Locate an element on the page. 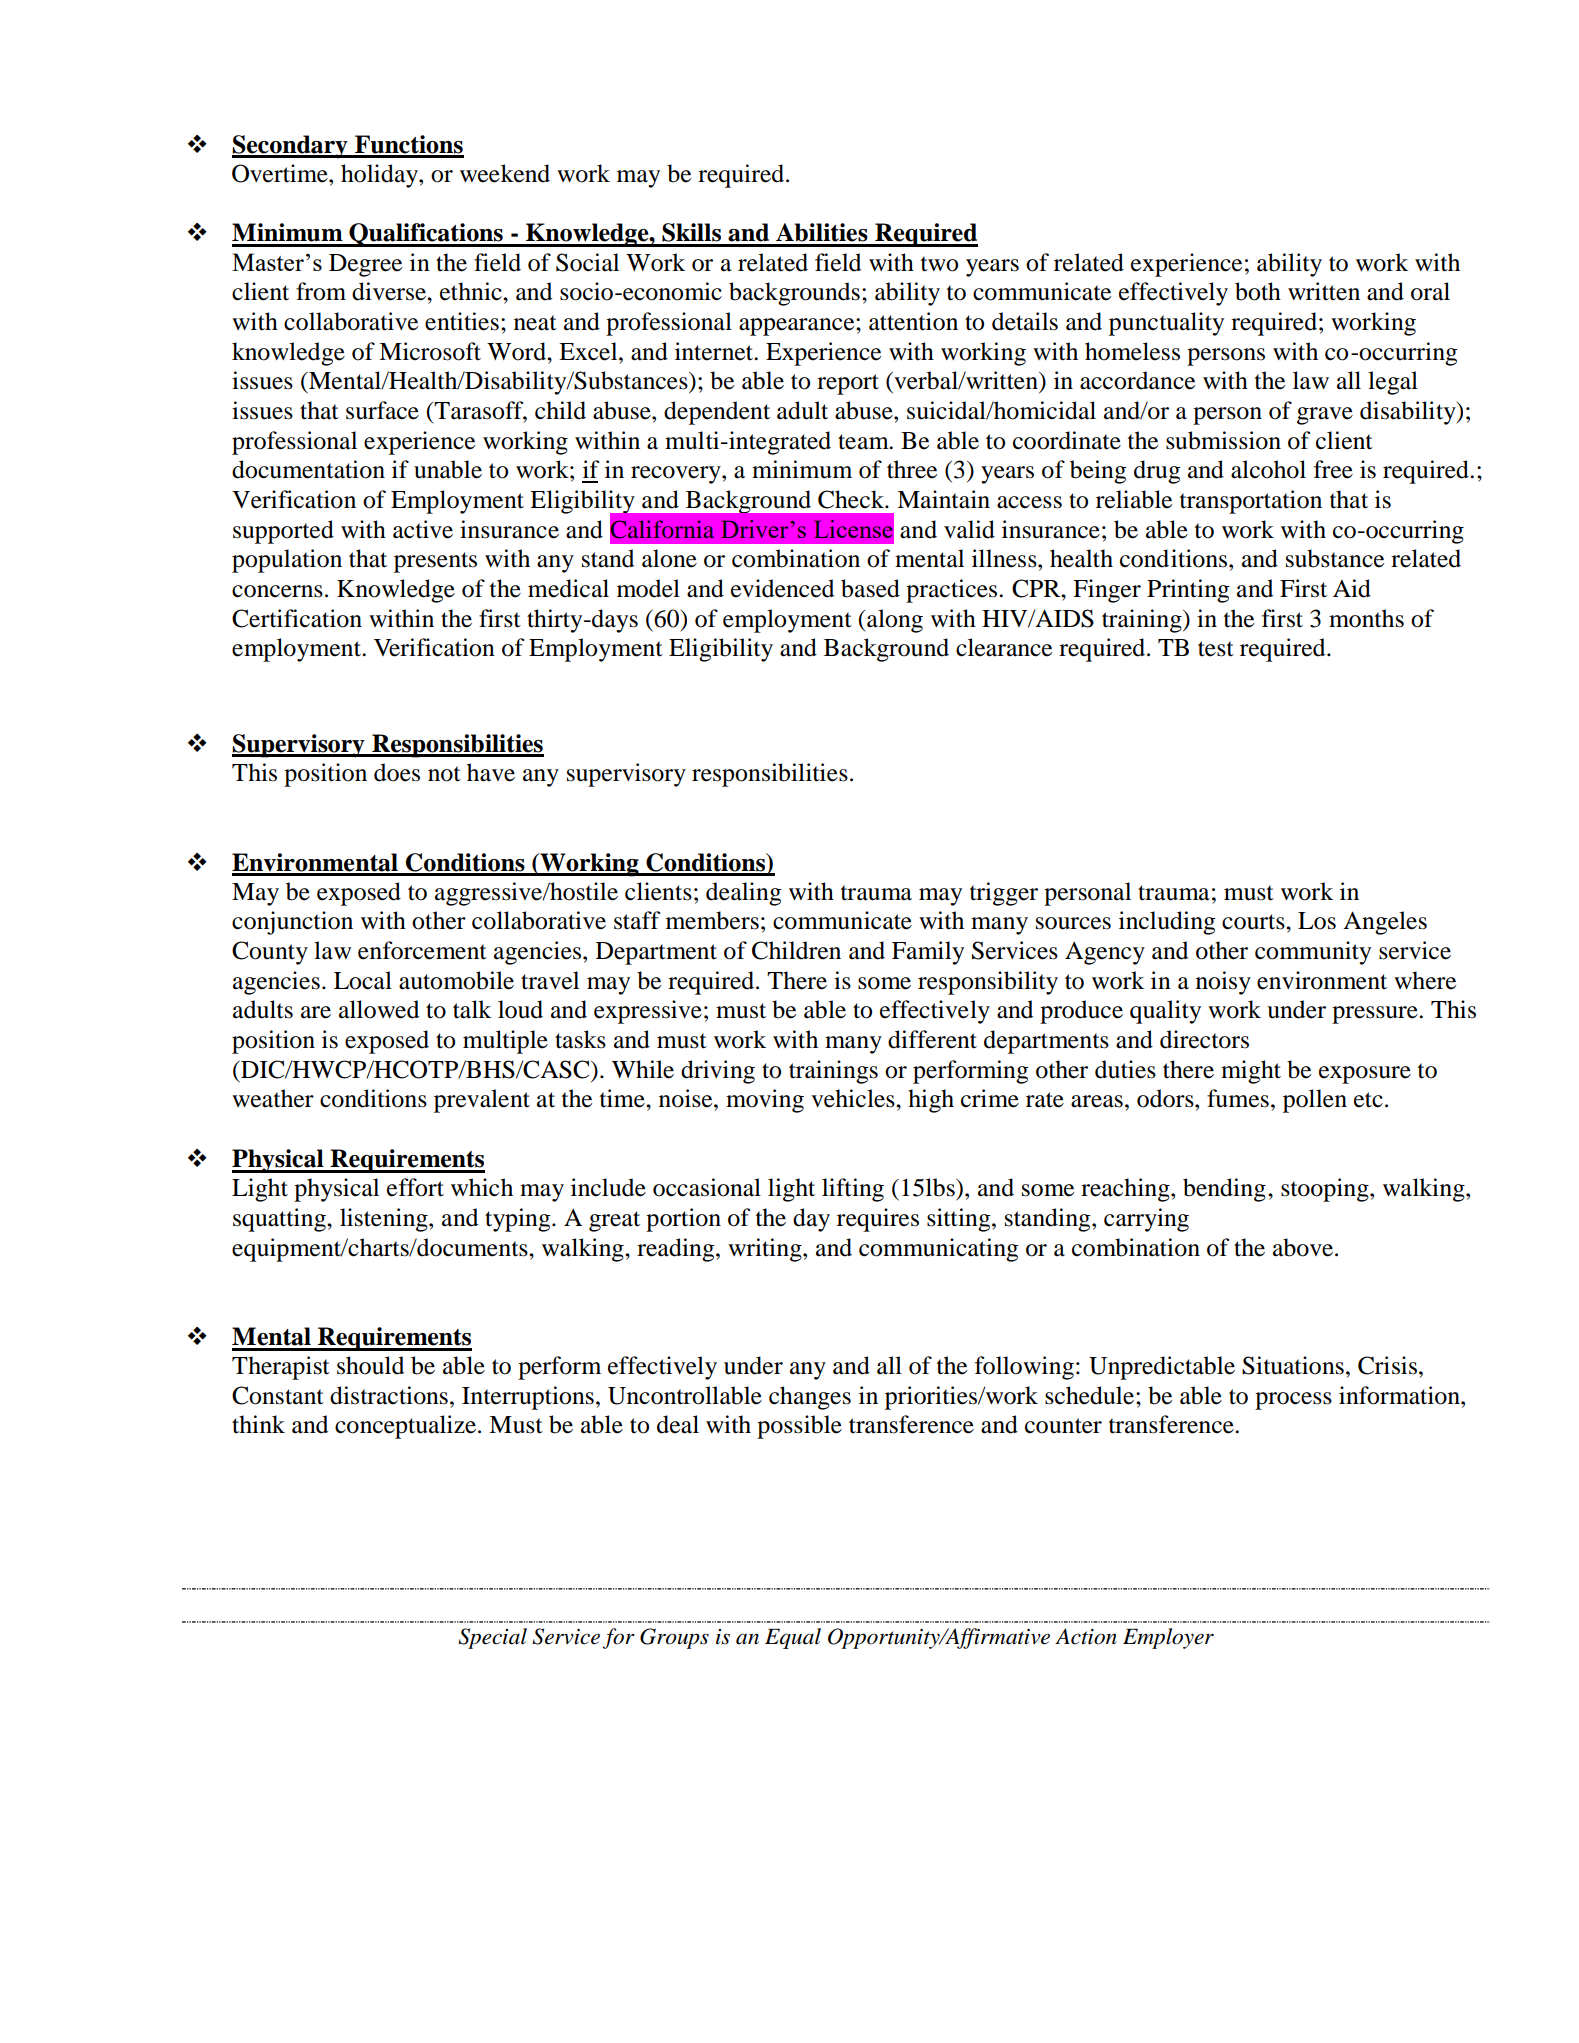 This image has width=1579, height=2043. enforcement is located at coordinates (422, 950).
